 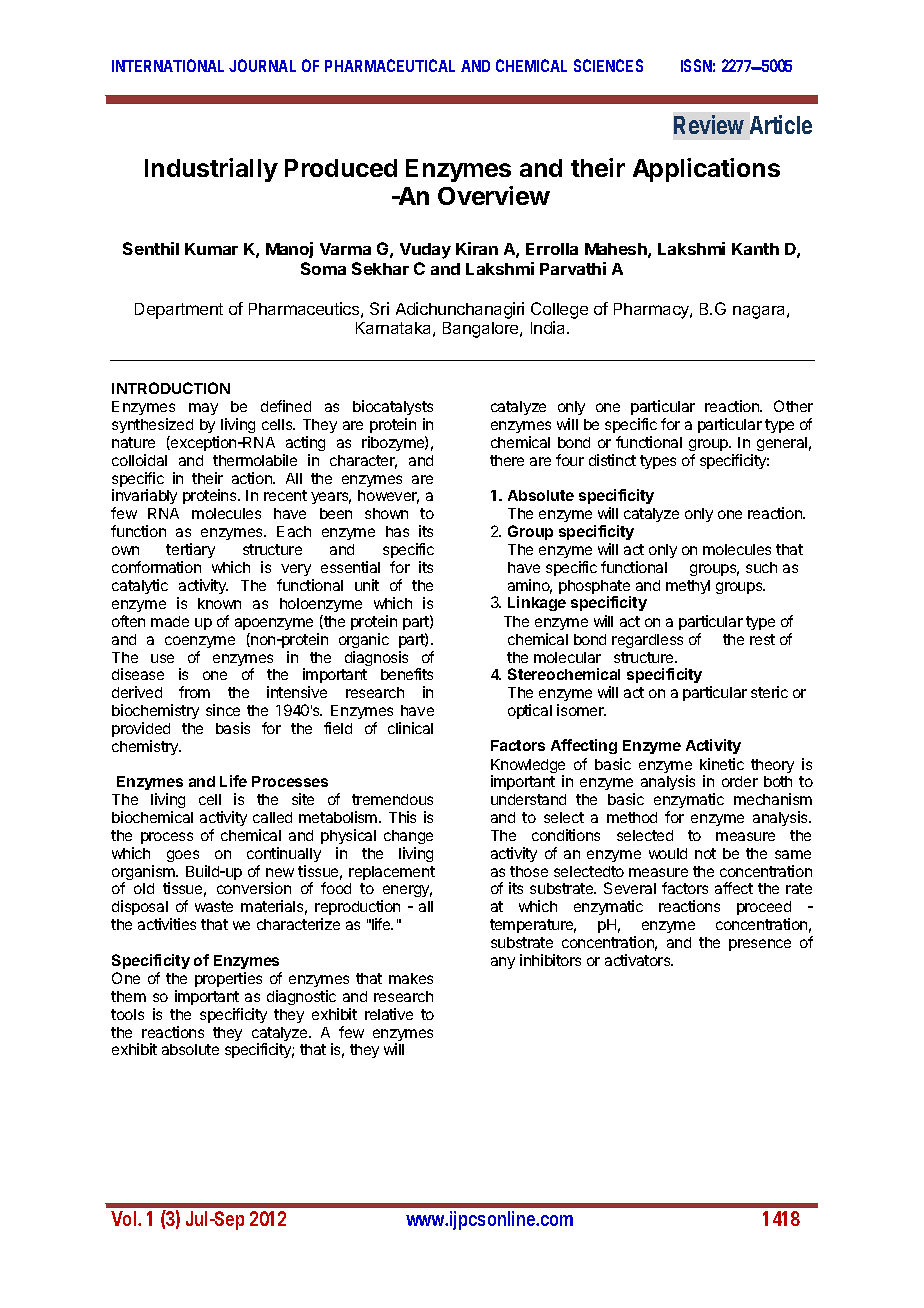 I want to click on Other, so click(x=793, y=406).
